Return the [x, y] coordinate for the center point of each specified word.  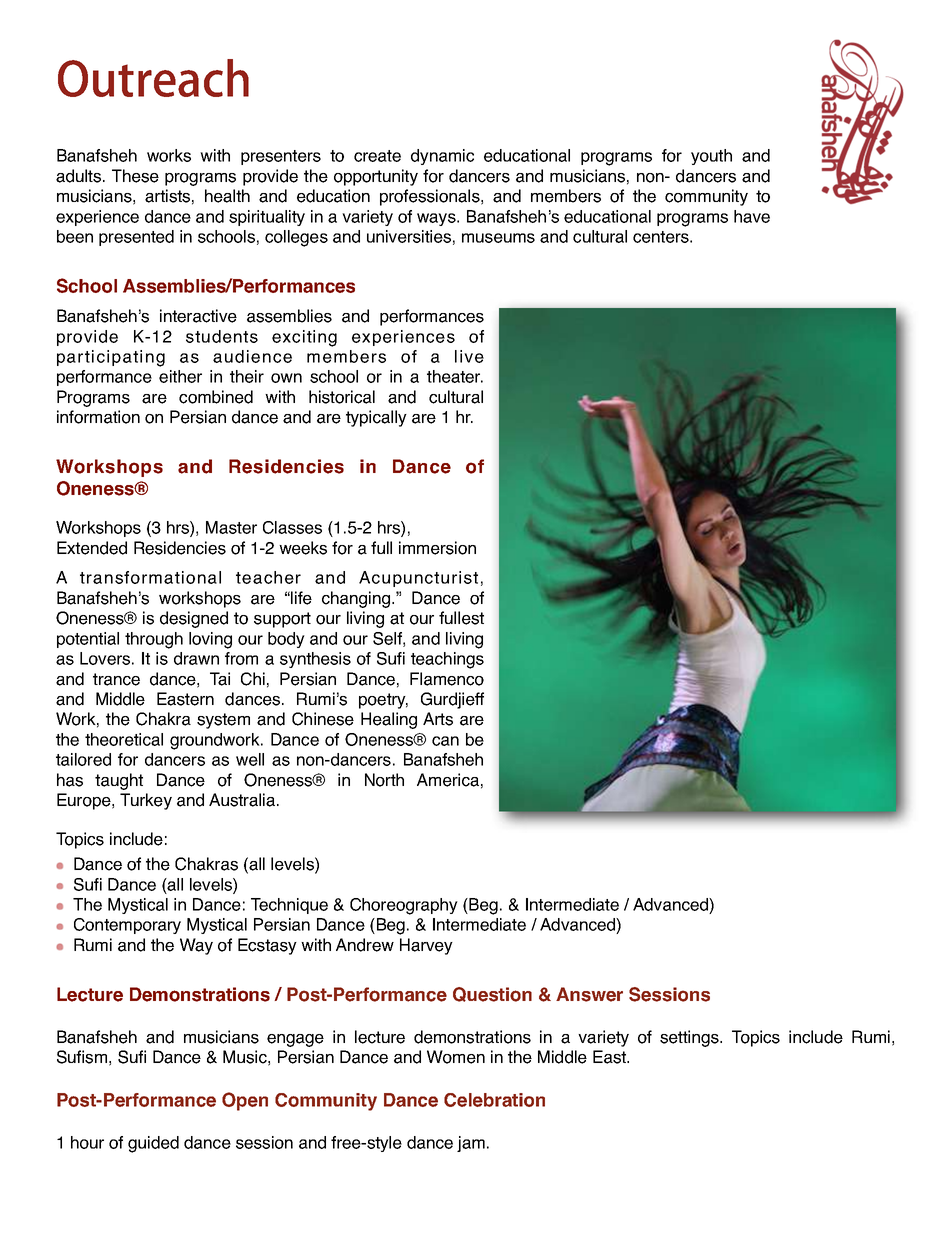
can [445, 741]
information [98, 417]
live [469, 356]
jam [471, 1144]
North [384, 780]
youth [711, 157]
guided [153, 1144]
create [377, 156]
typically [376, 418]
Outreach [153, 78]
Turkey [146, 801]
